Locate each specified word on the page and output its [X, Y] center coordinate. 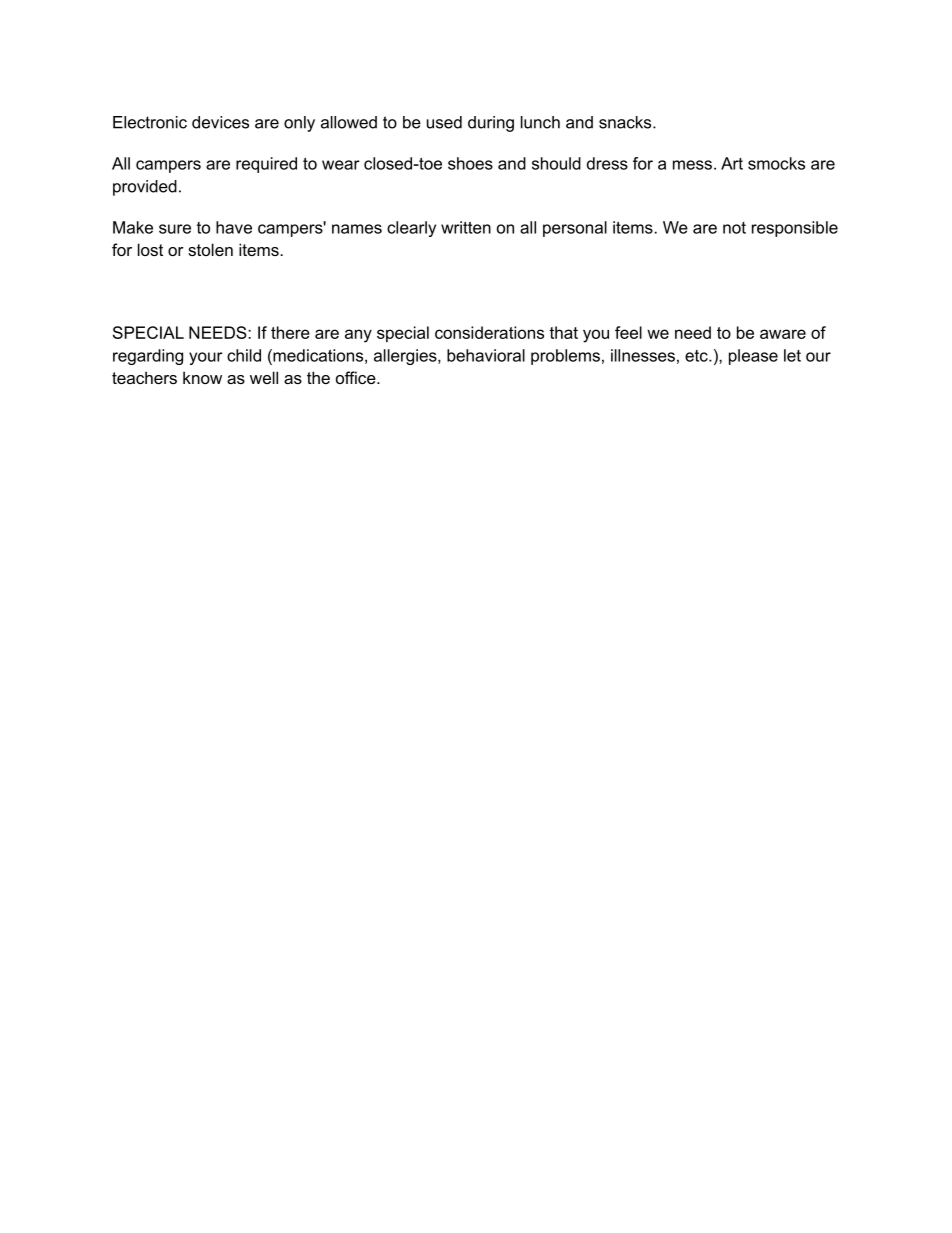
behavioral [486, 355]
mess [692, 165]
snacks [626, 122]
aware [783, 334]
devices [220, 122]
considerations [489, 332]
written [466, 227]
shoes [470, 163]
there [290, 332]
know [202, 377]
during [491, 124]
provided [145, 188]
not [734, 228]
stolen [210, 249]
